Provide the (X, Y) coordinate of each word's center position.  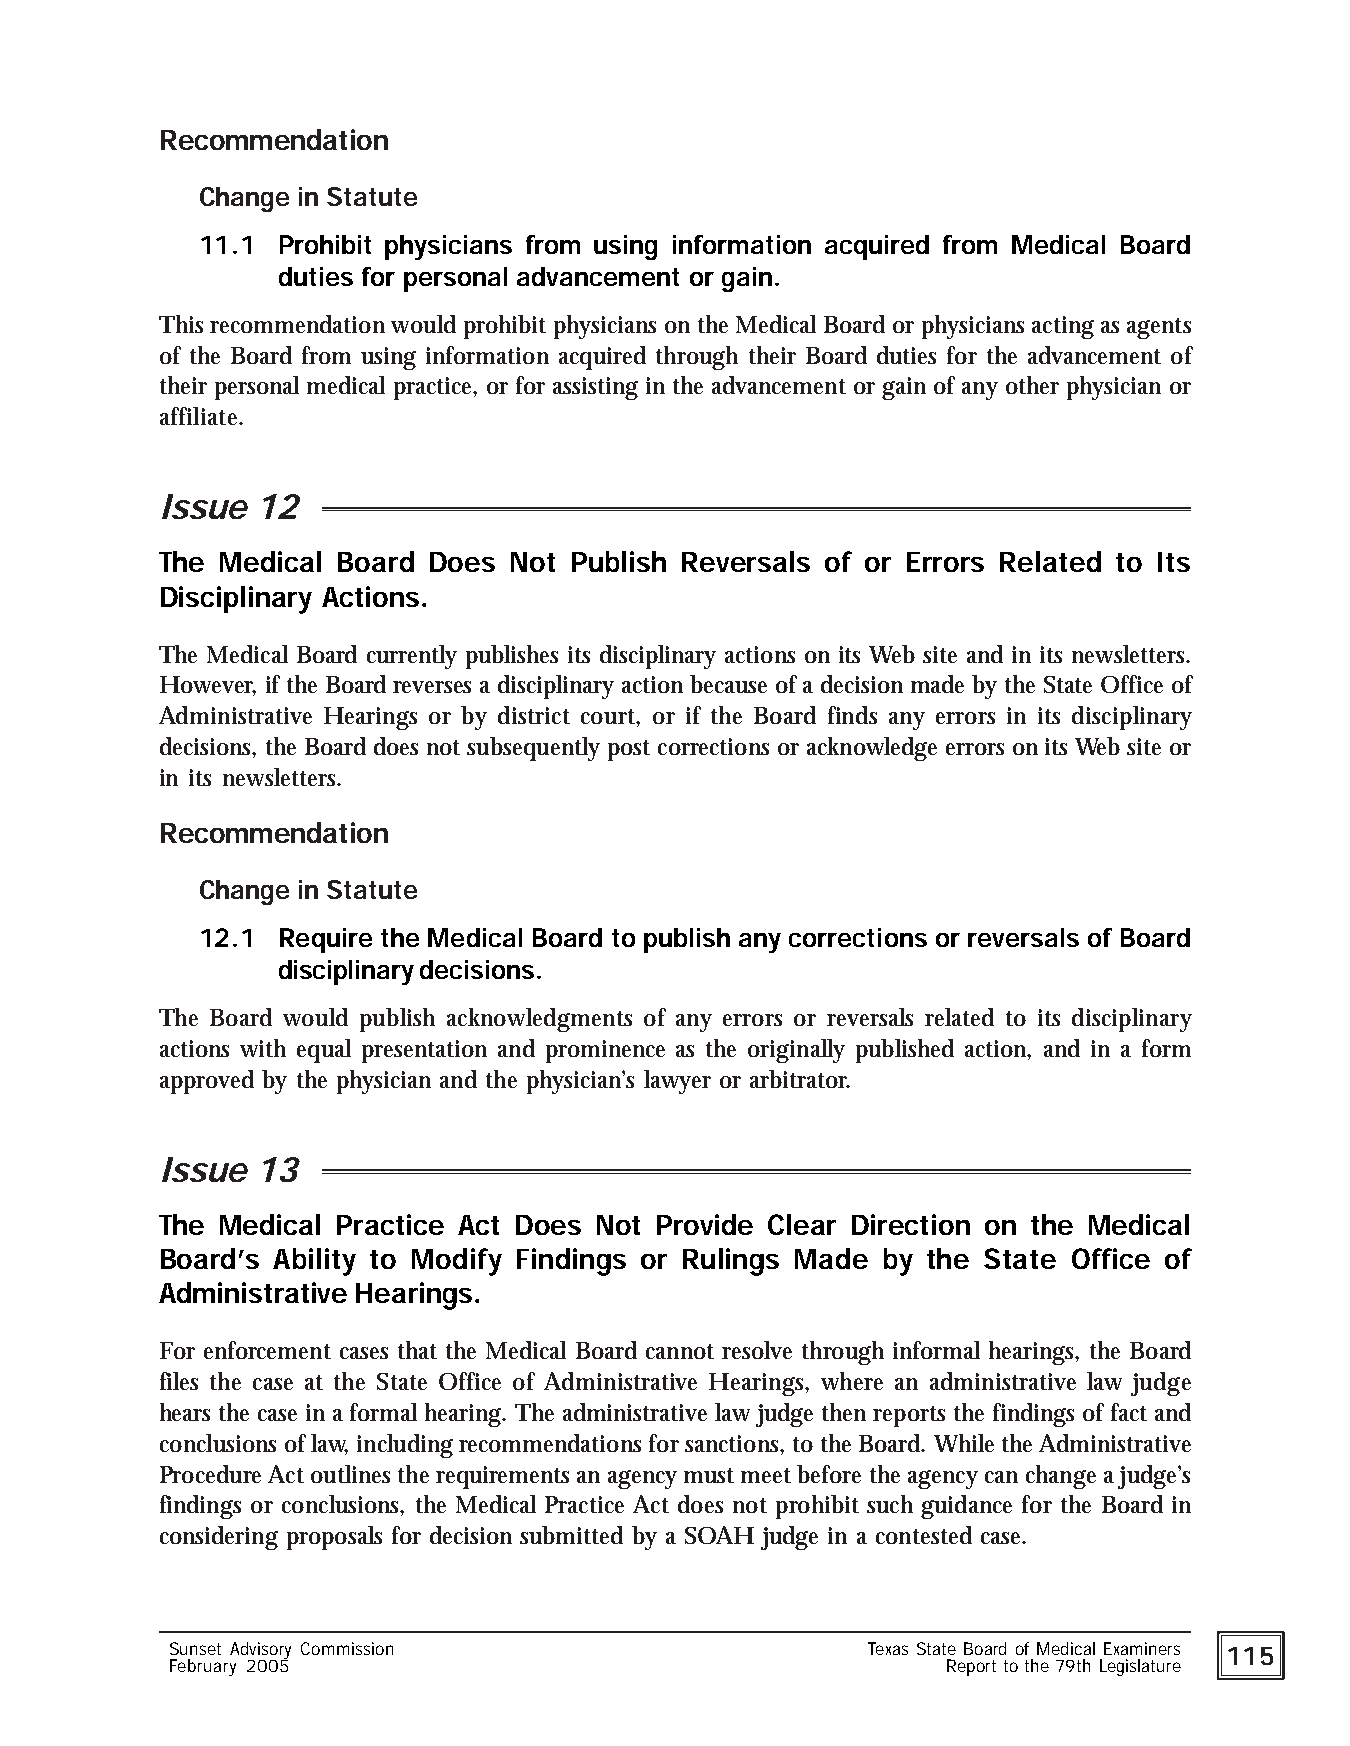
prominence (605, 1051)
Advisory (260, 1651)
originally (796, 1051)
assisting (595, 388)
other (1032, 385)
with (263, 1048)
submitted (571, 1535)
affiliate (201, 416)
